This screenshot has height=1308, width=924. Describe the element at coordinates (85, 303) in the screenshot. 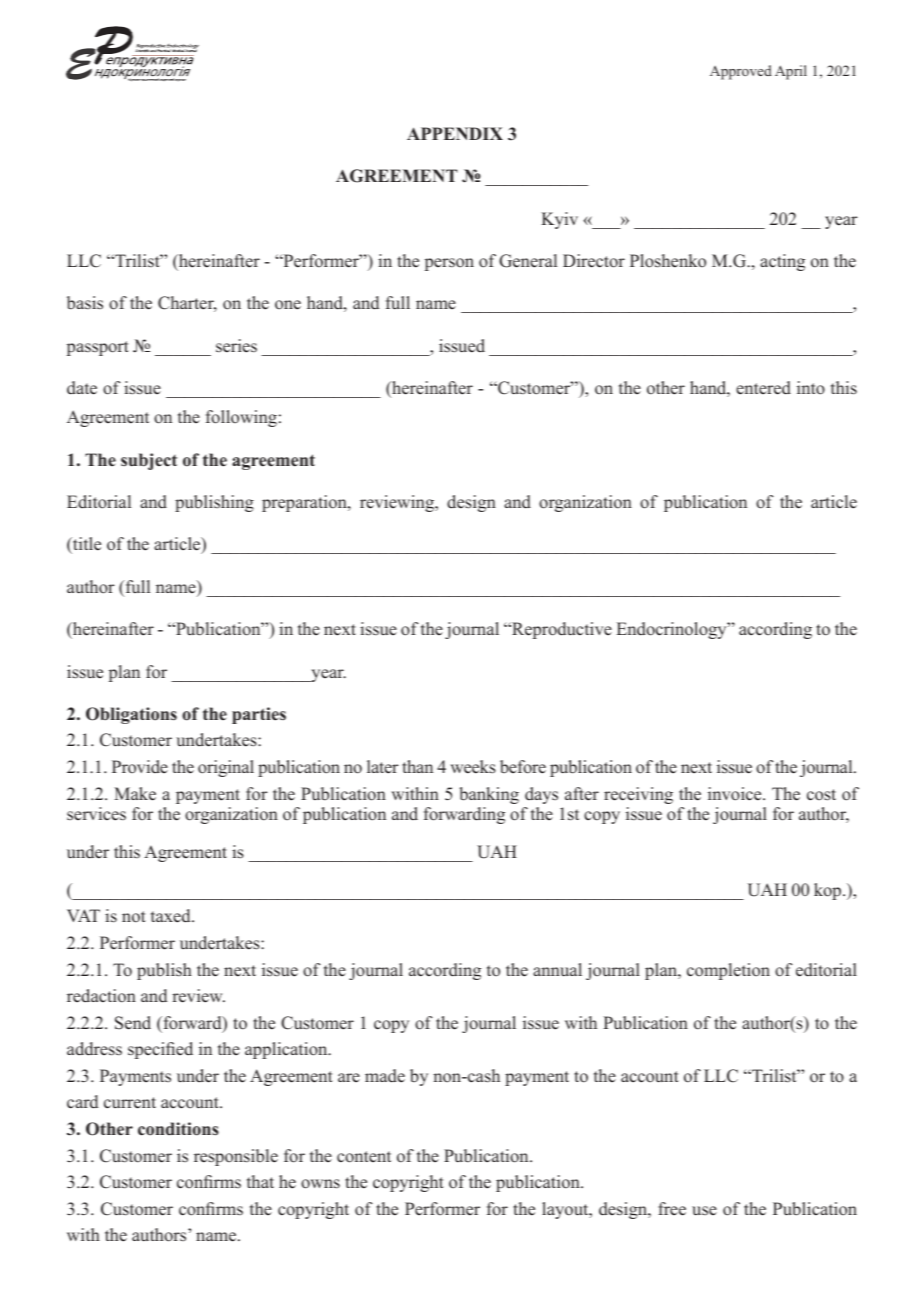

I see `basis` at that location.
